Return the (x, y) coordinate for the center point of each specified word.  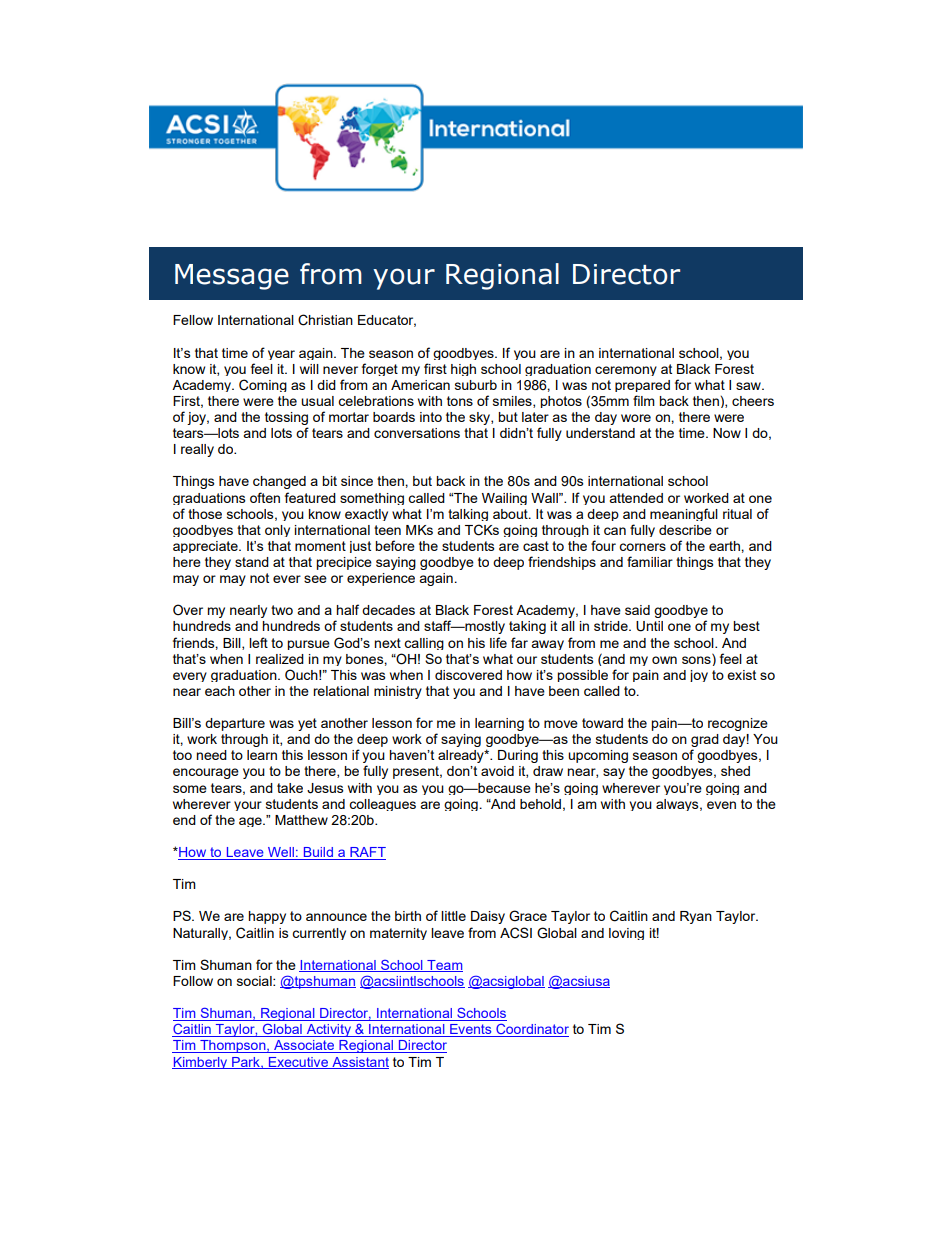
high (463, 370)
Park (246, 1063)
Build (318, 853)
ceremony (626, 371)
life (498, 642)
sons (697, 659)
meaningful (684, 514)
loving (626, 934)
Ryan (696, 917)
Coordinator (531, 1030)
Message (232, 277)
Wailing (504, 499)
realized (280, 659)
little (453, 916)
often (265, 497)
